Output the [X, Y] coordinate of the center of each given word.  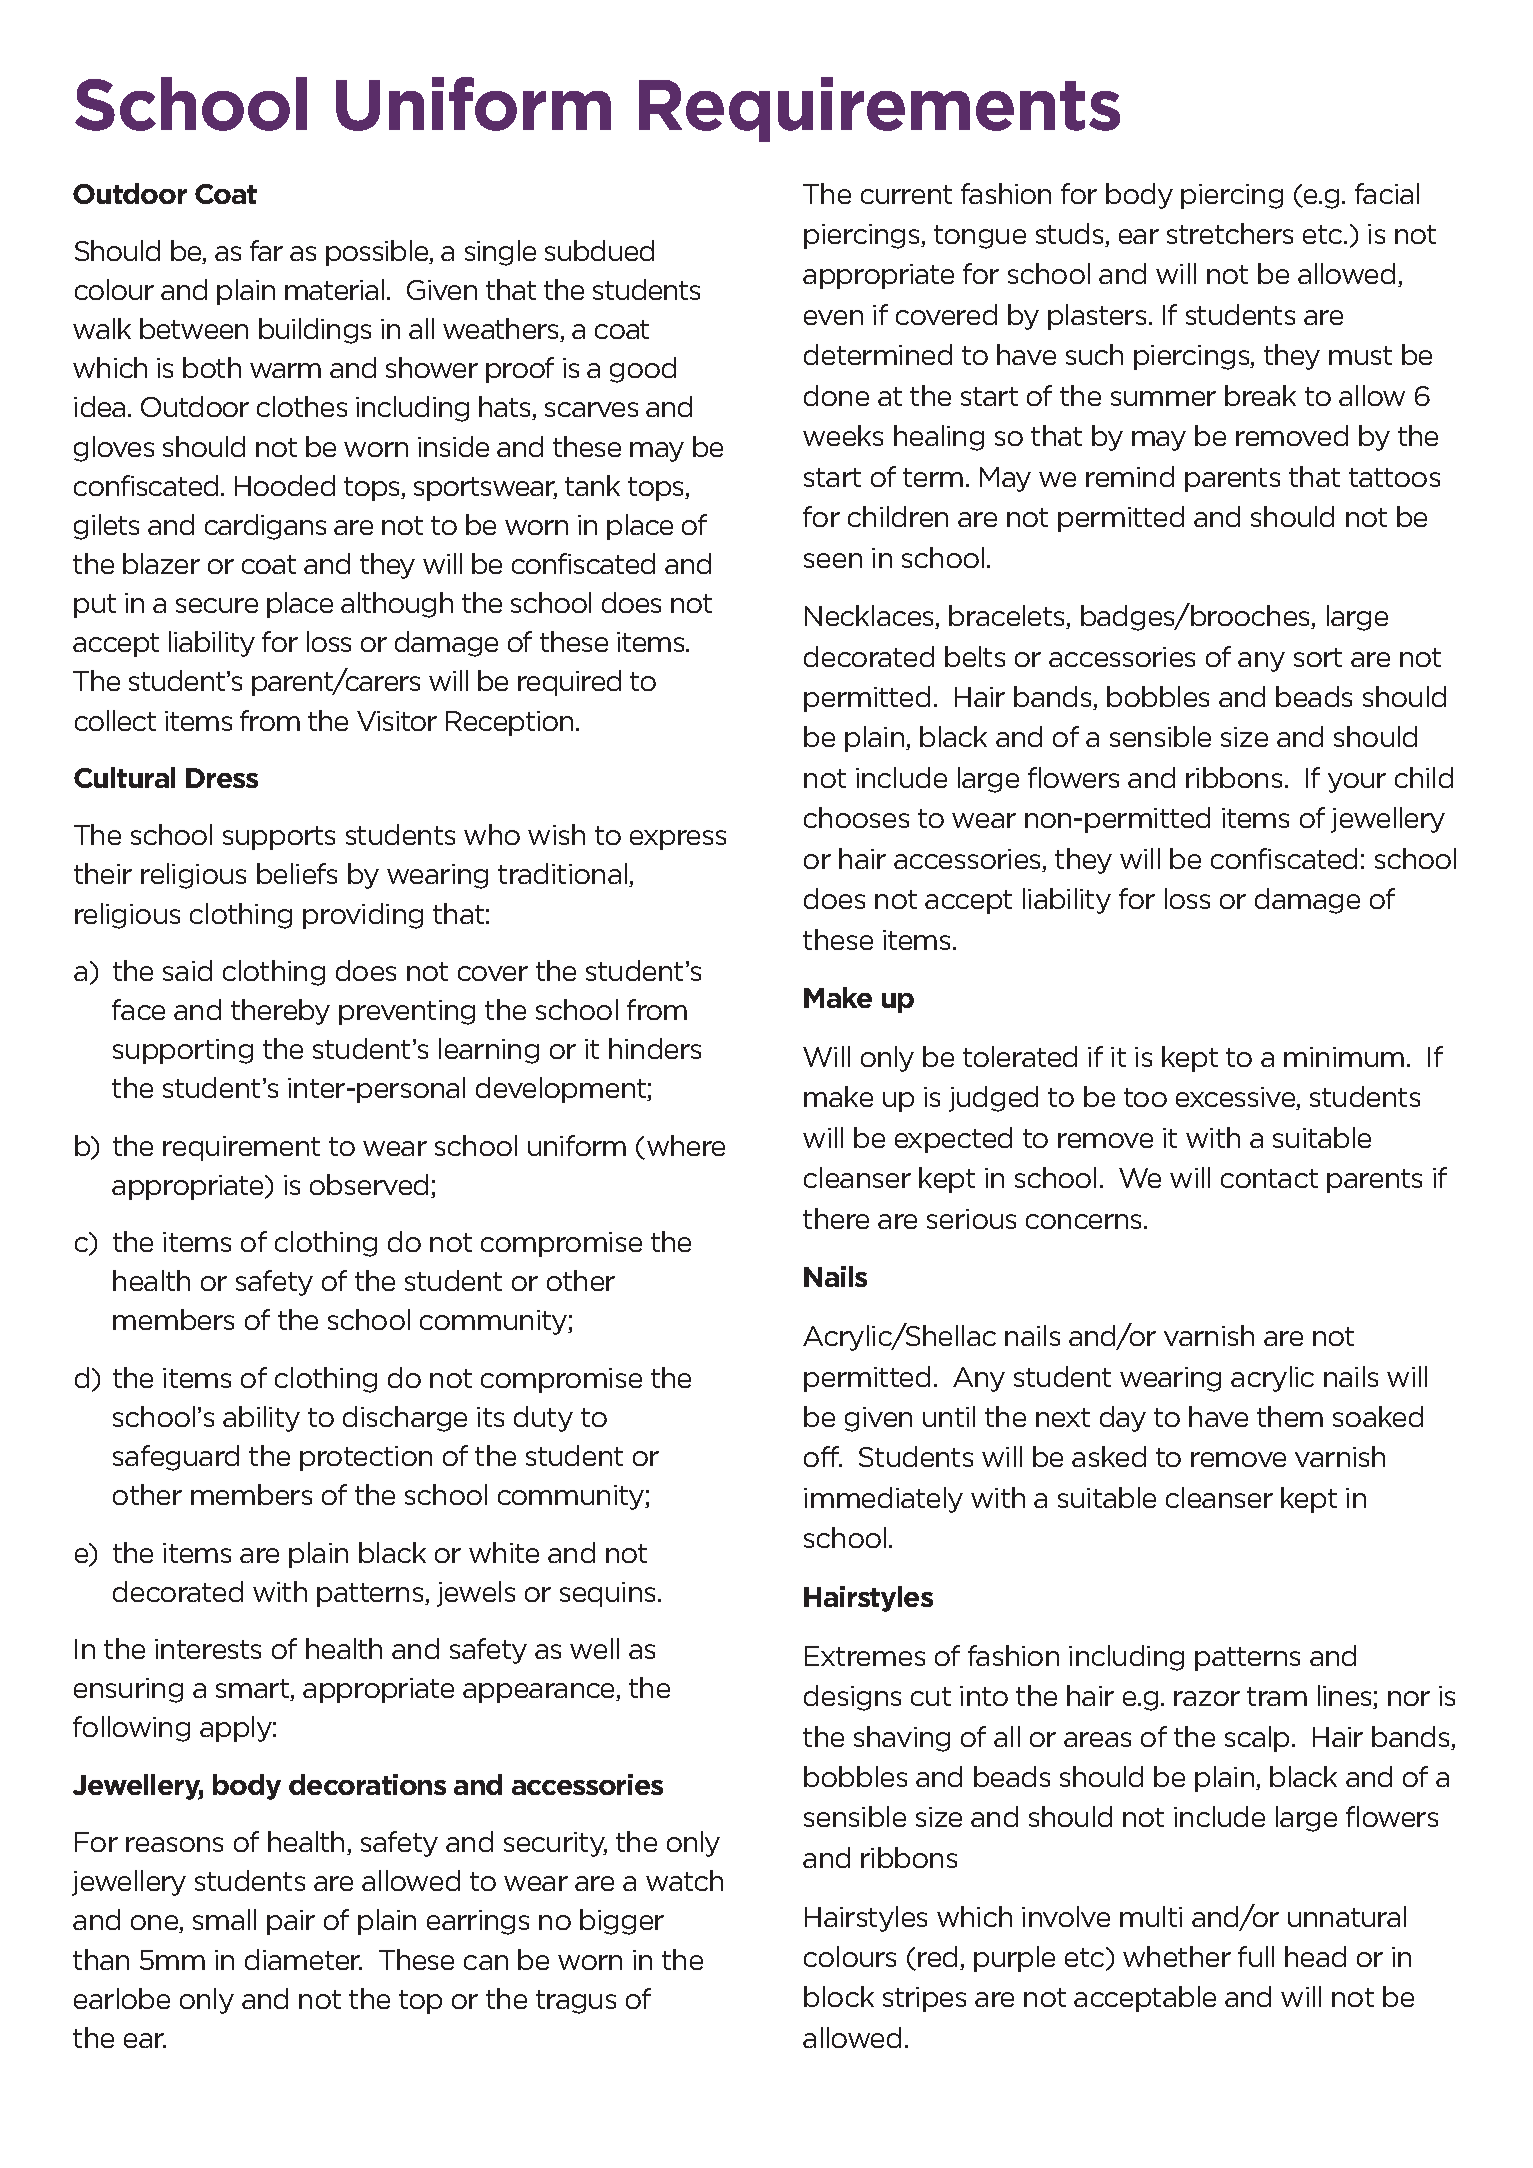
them [1290, 1416]
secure [217, 605]
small [224, 1919]
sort [1318, 657]
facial [1387, 193]
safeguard [176, 1458]
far [266, 250]
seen [833, 560]
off [823, 1456]
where [686, 1145]
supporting [183, 1051]
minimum [1344, 1057]
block [839, 1996]
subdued [599, 250]
